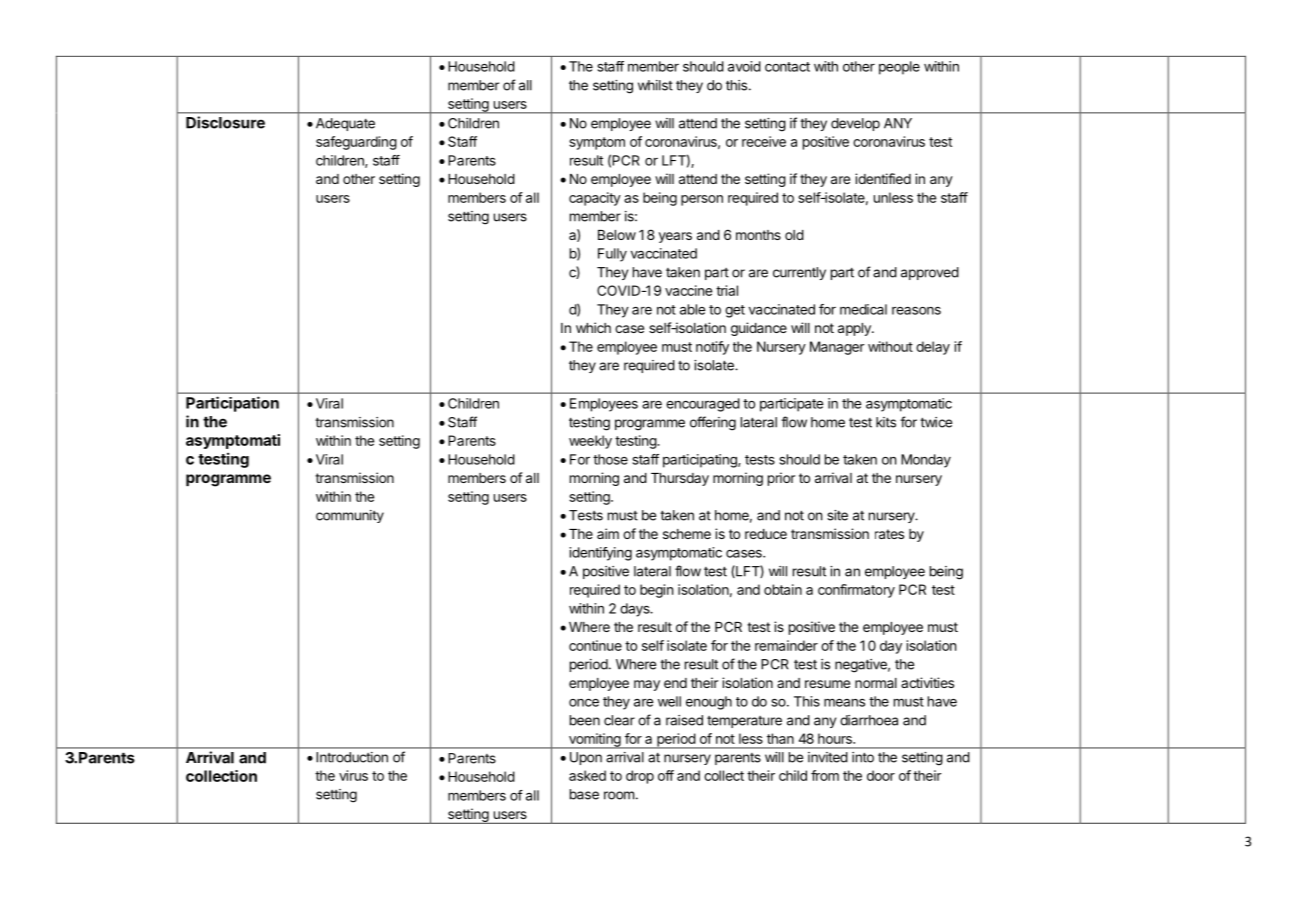 The image size is (1308, 924). Describe the element at coordinates (612, 255) in the document. I see `Fully` at that location.
